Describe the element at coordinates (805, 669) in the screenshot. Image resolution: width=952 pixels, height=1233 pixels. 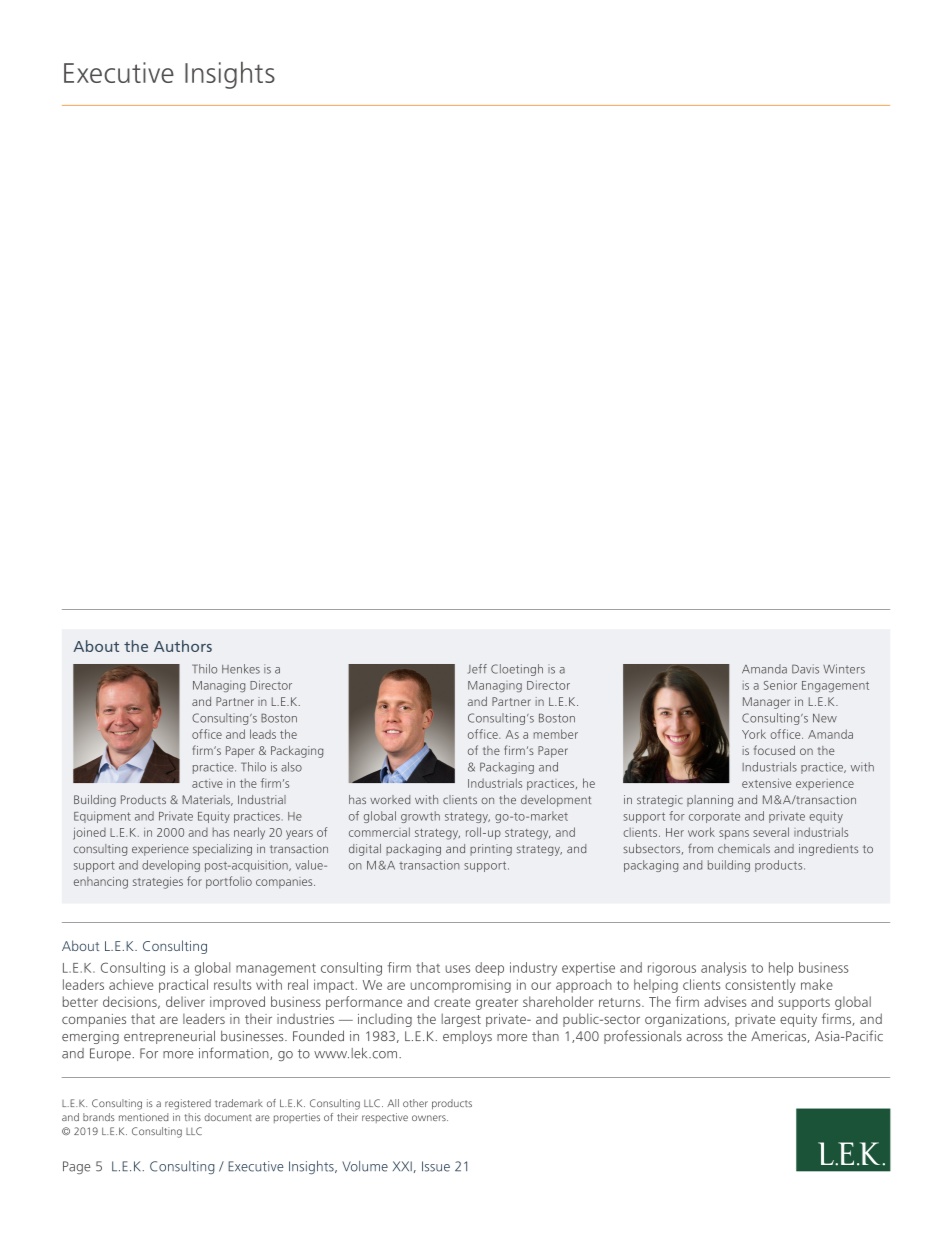
I see `Davis` at that location.
